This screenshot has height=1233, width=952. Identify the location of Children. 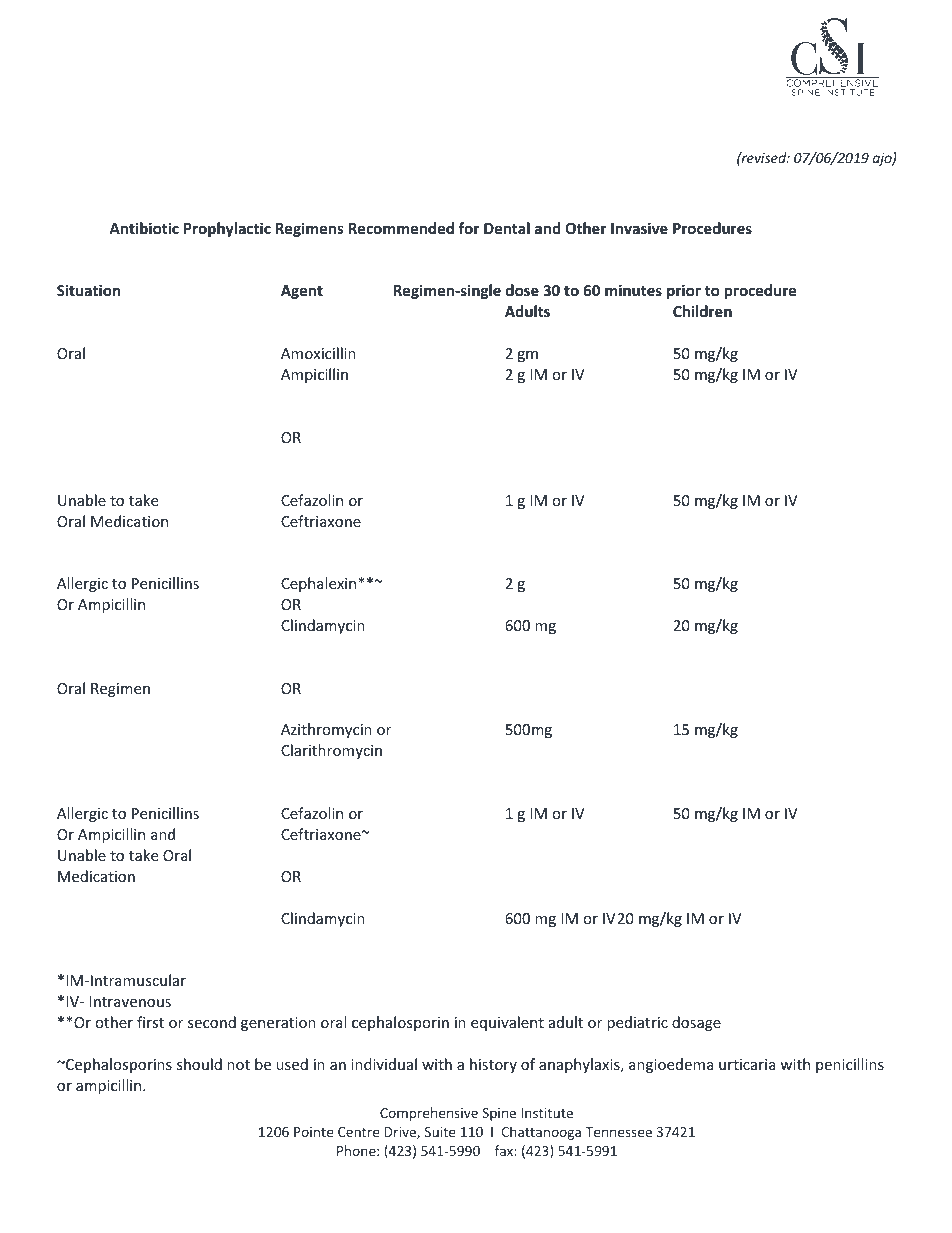
(702, 311).
